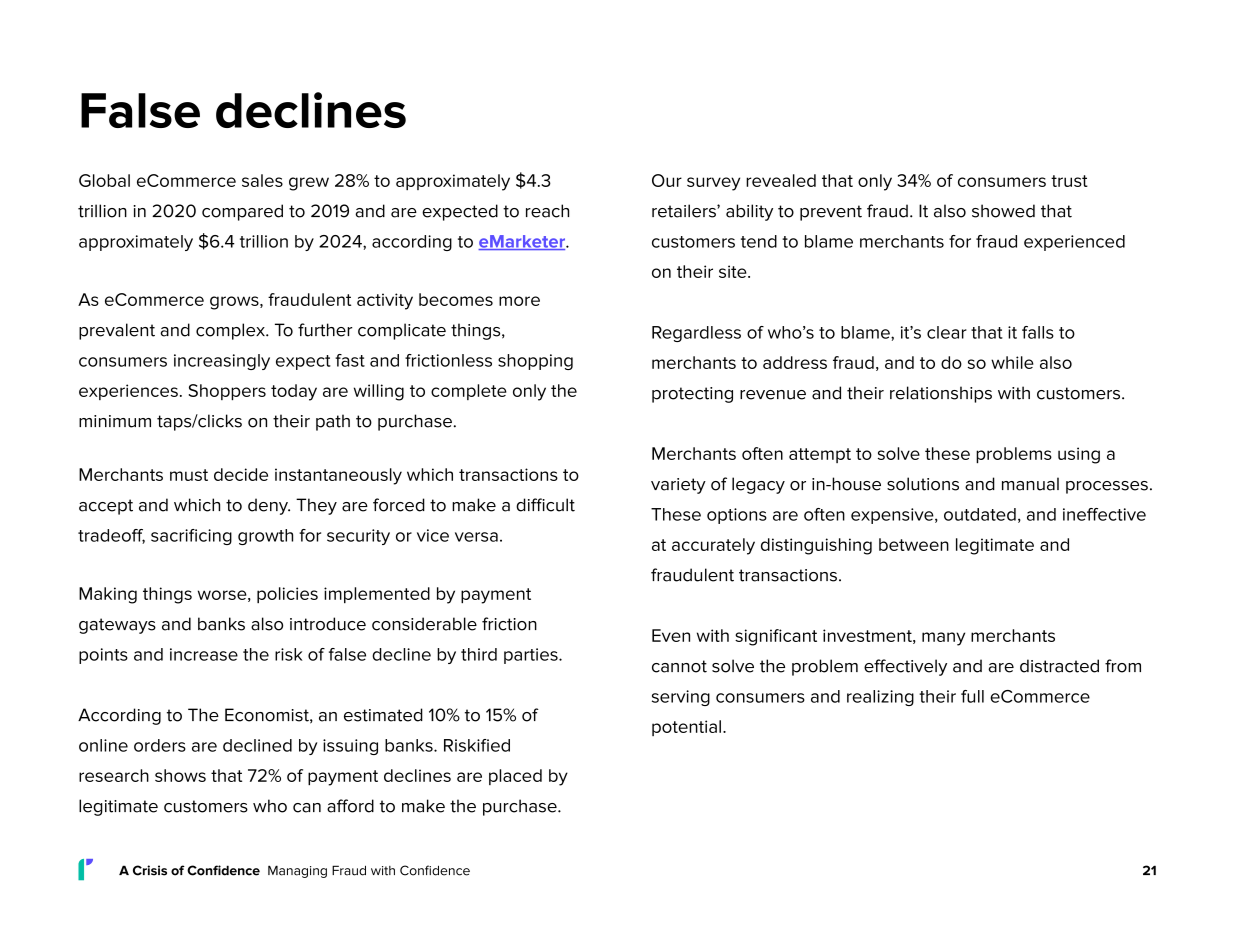  What do you see at coordinates (515, 777) in the screenshot?
I see `placed` at bounding box center [515, 777].
